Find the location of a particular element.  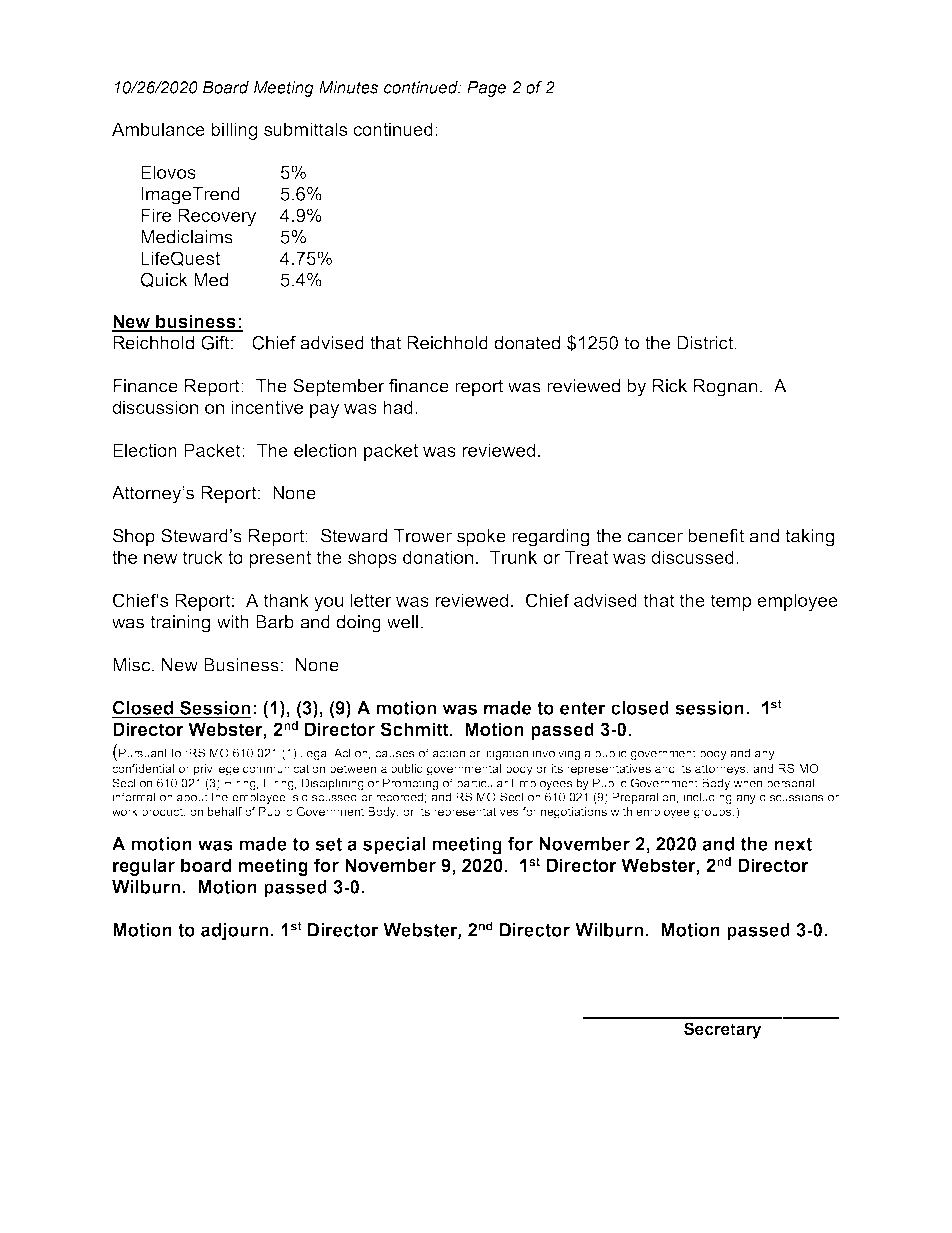

Page is located at coordinates (486, 89).
